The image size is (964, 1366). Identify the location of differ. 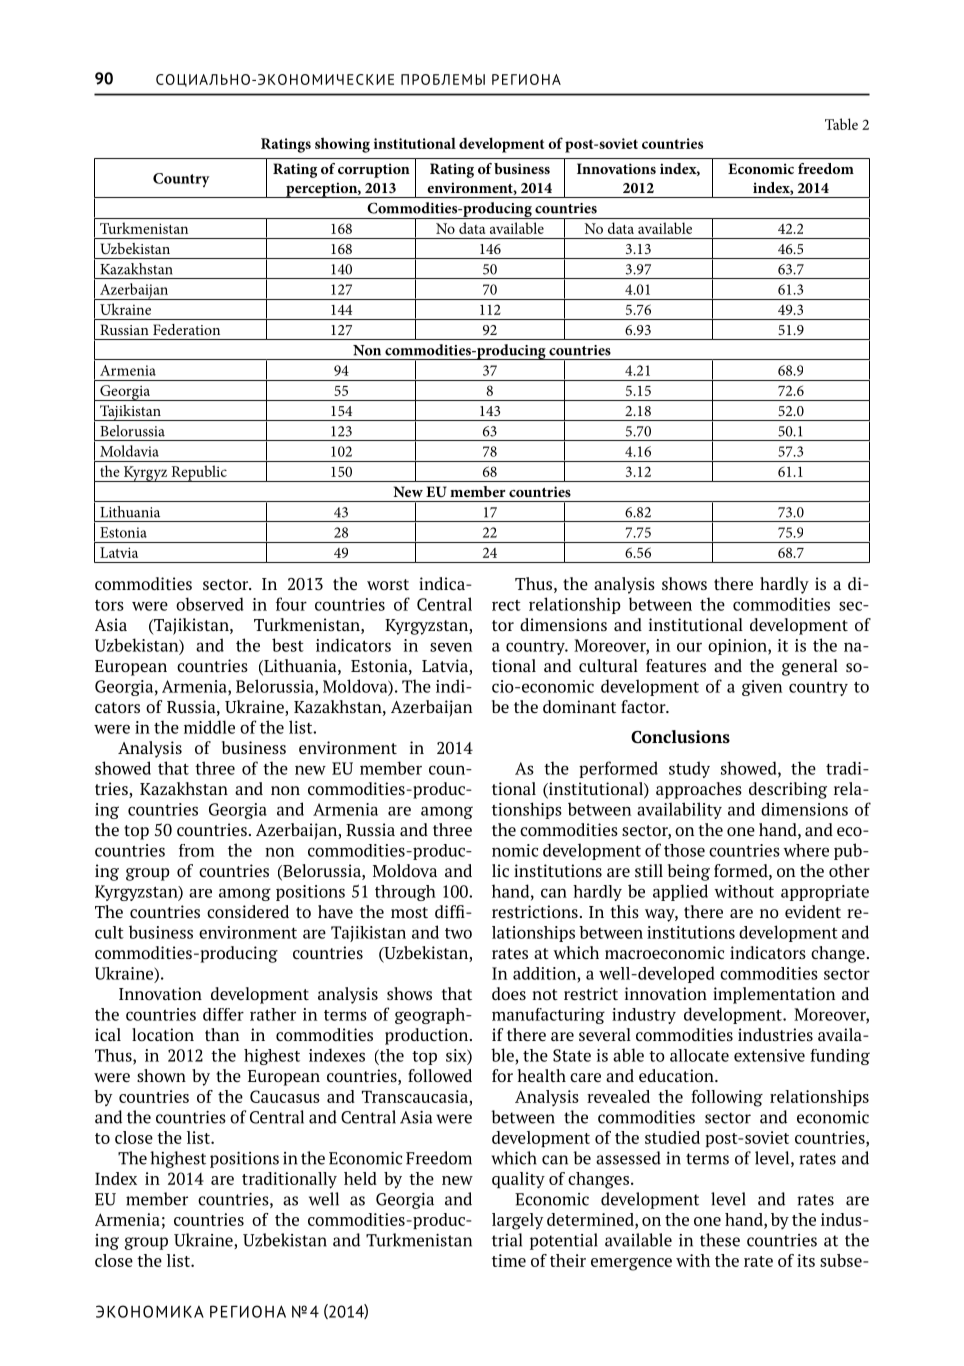
(223, 1014).
